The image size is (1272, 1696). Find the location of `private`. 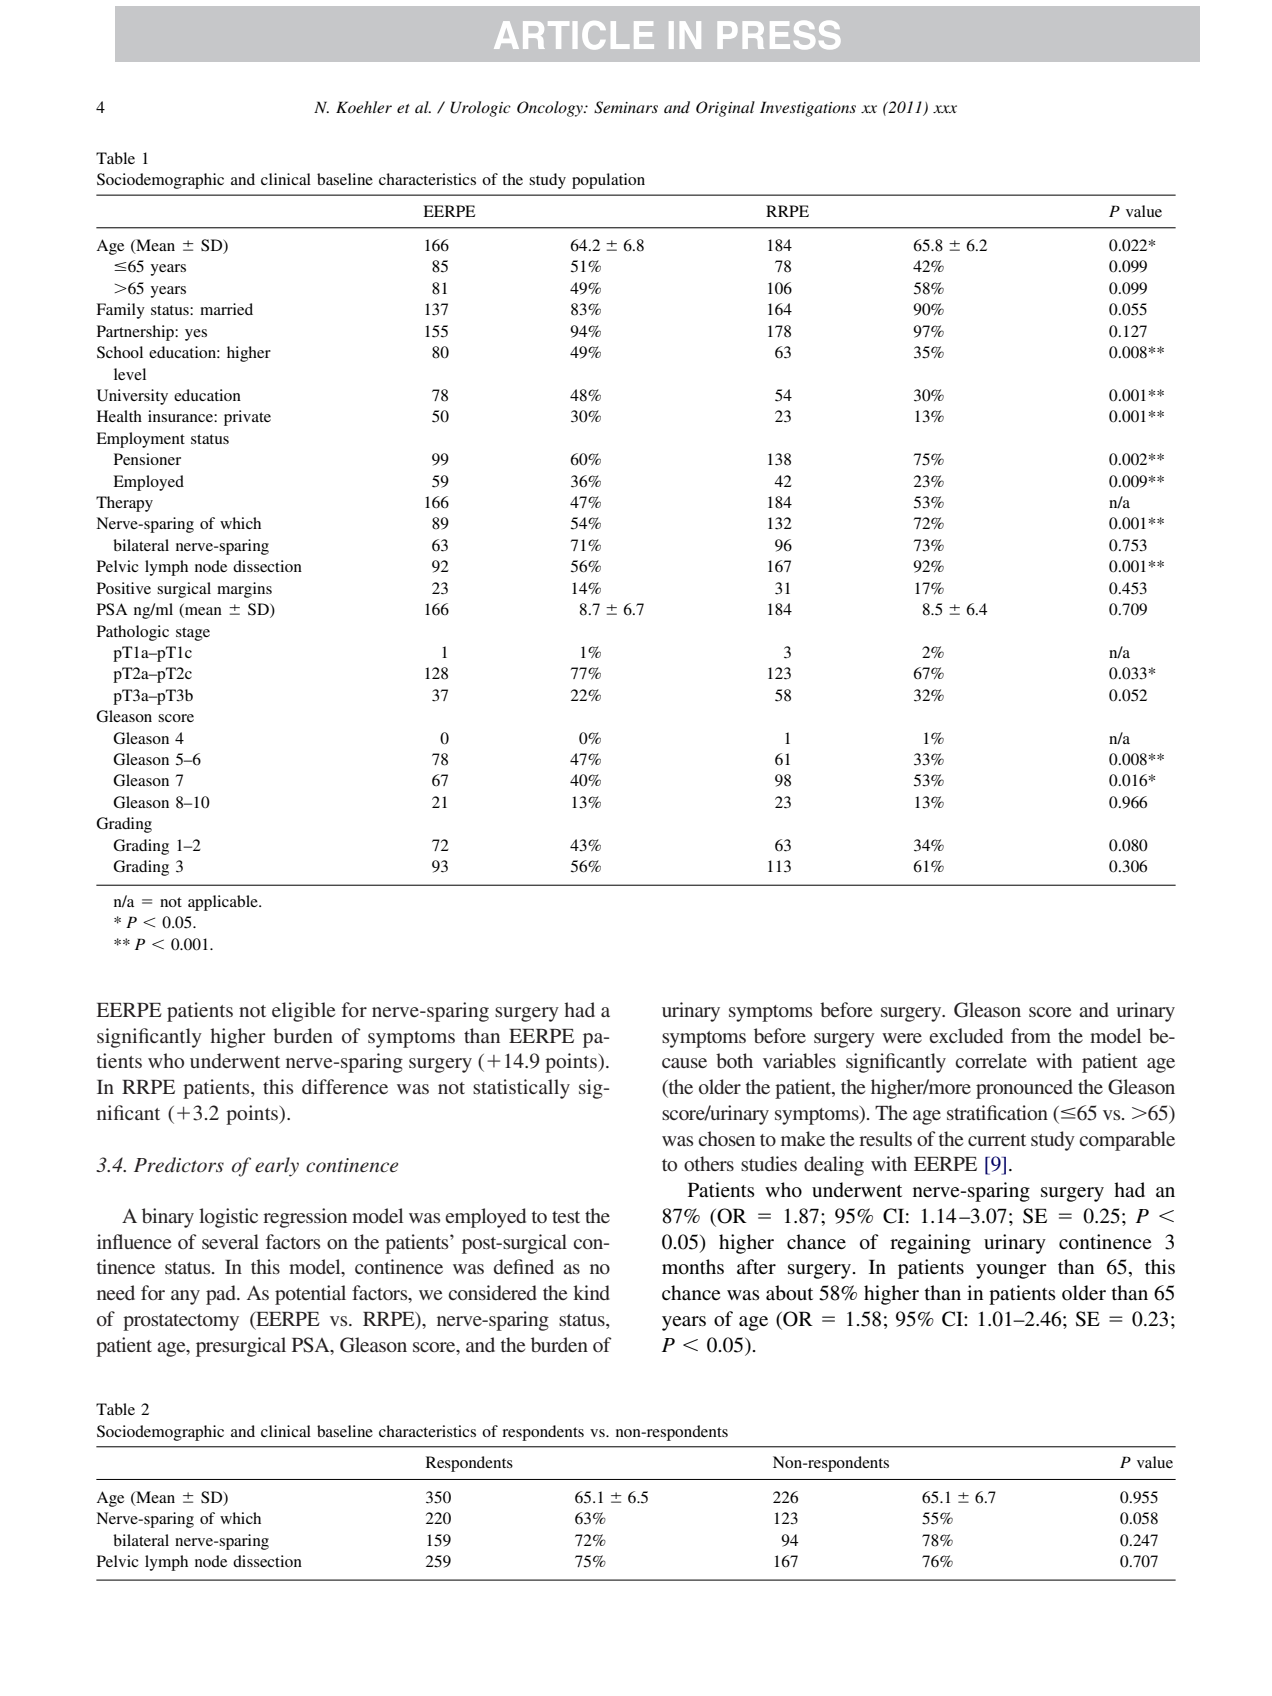

private is located at coordinates (247, 418).
